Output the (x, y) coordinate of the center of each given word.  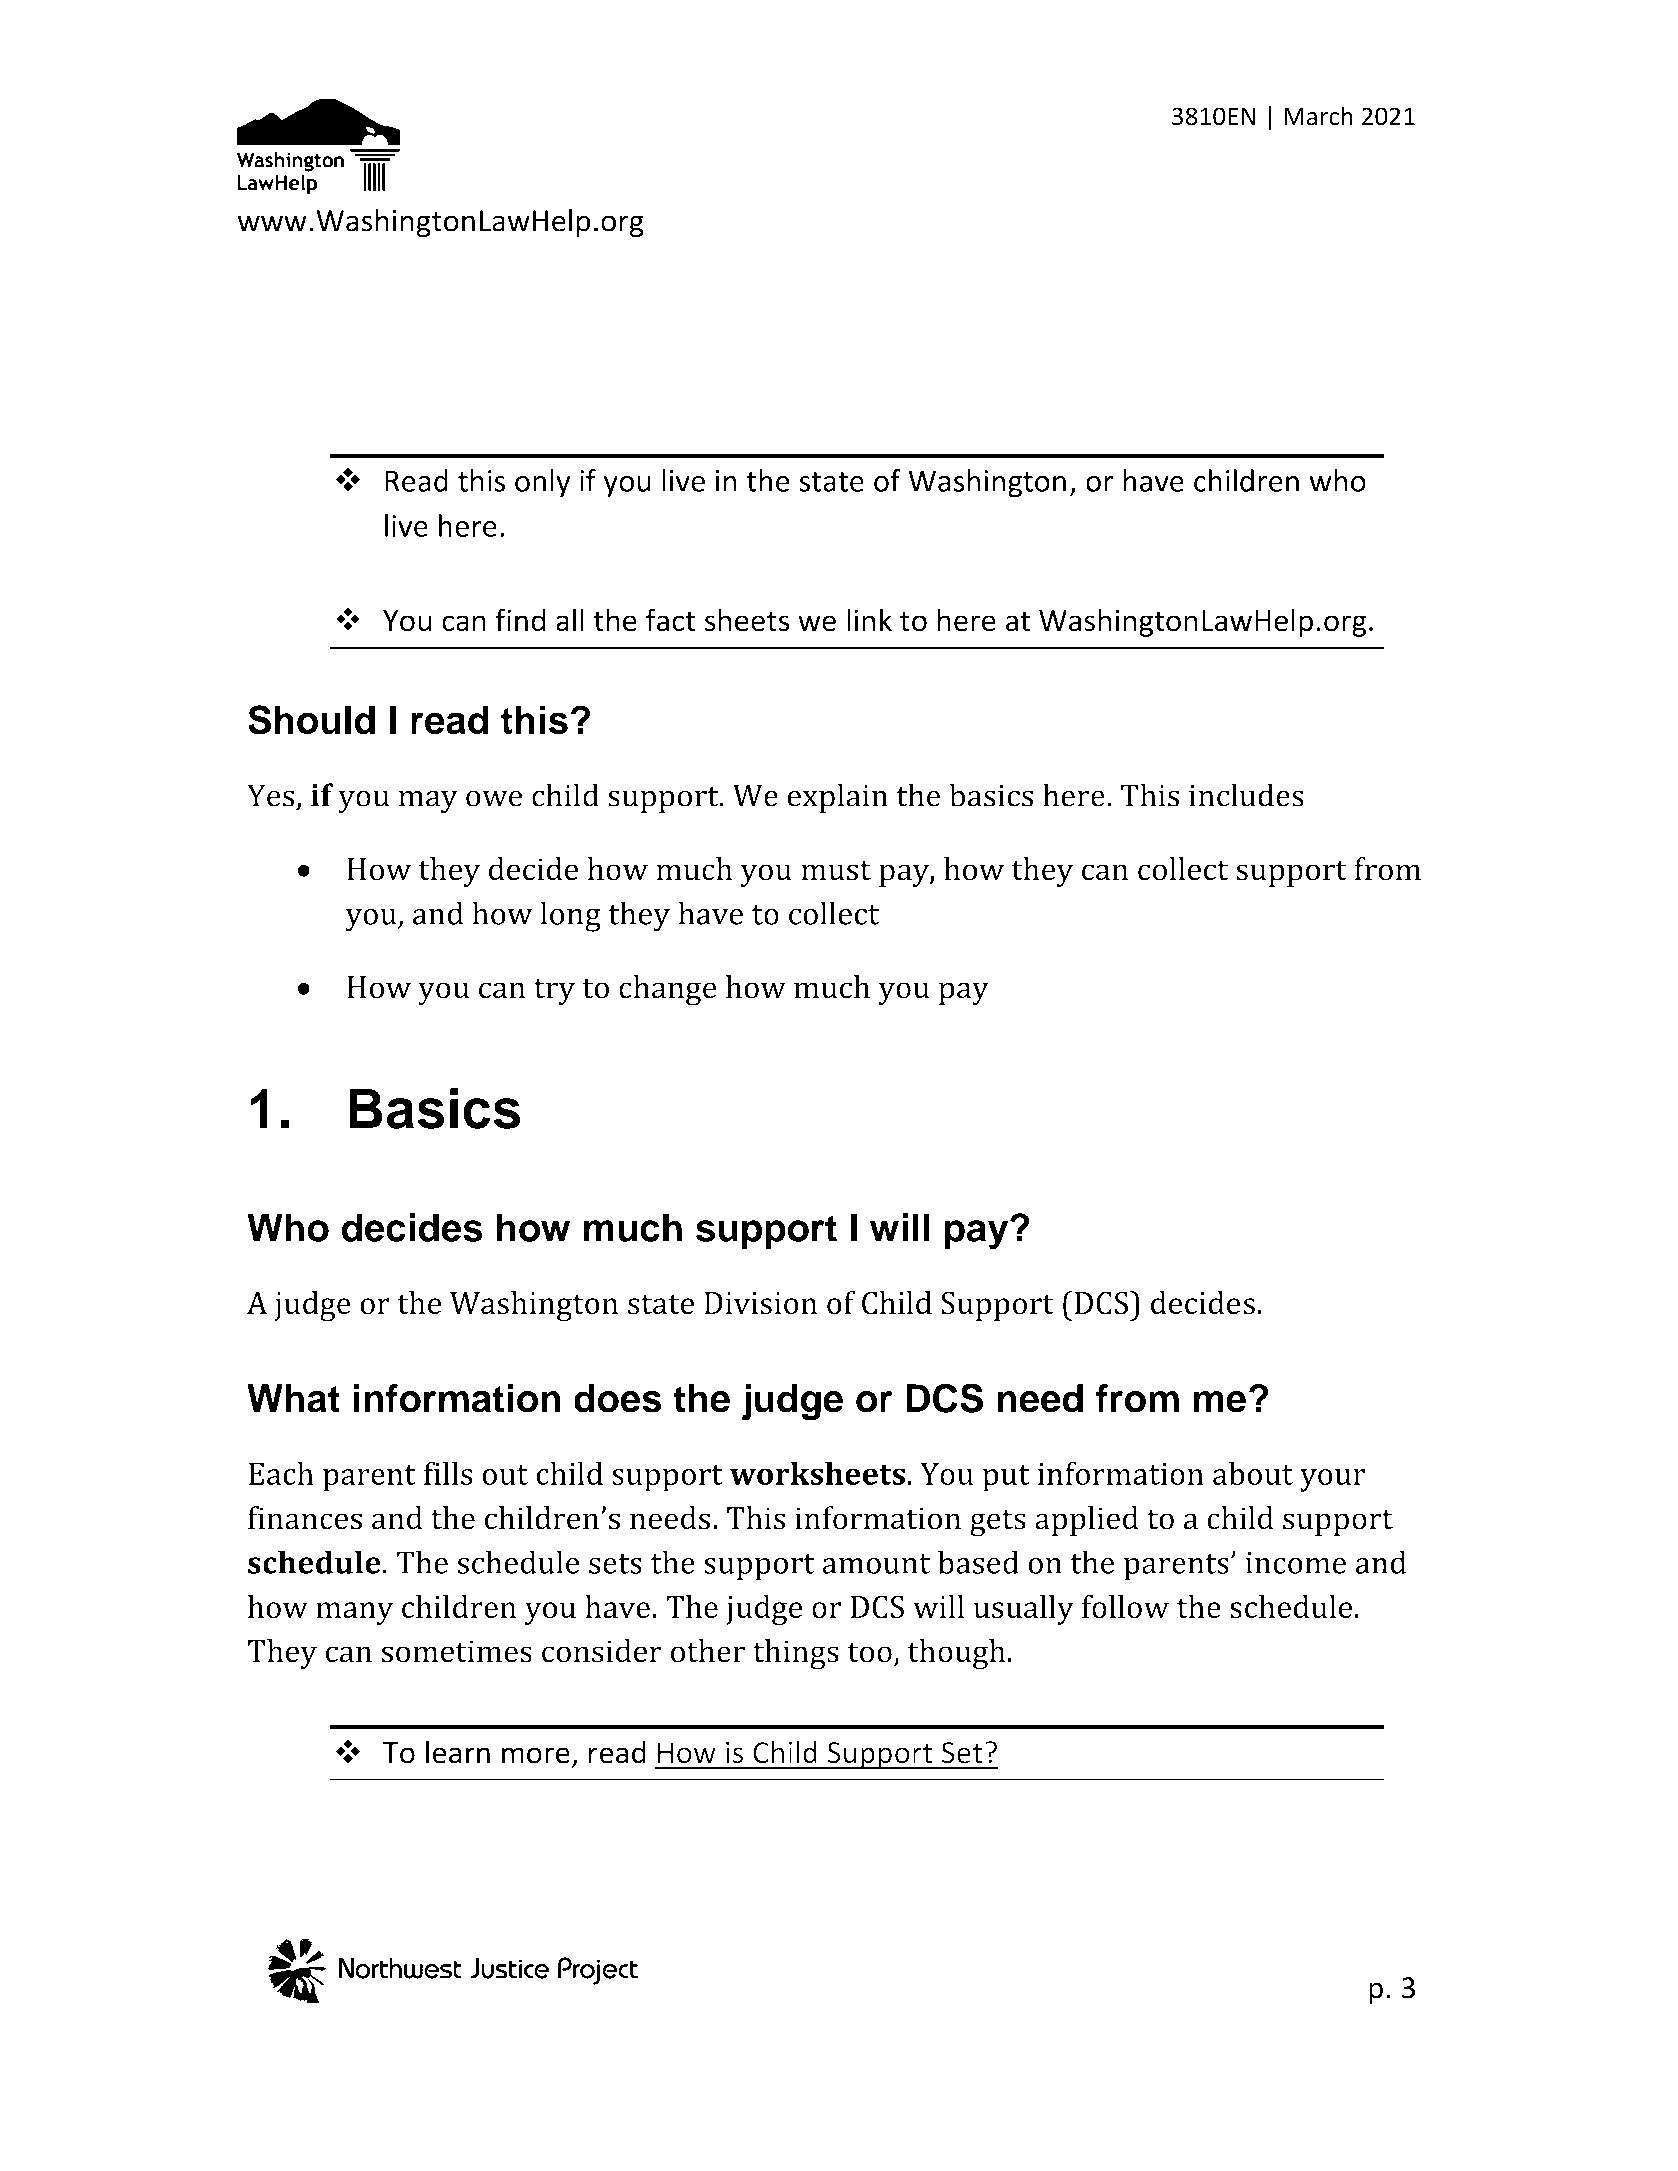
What (293, 1398)
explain (837, 798)
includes (1246, 795)
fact (670, 620)
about (1253, 1473)
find (520, 620)
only (542, 483)
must (836, 870)
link (869, 619)
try (554, 992)
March (1318, 116)
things (796, 1654)
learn (458, 1752)
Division (760, 1303)
